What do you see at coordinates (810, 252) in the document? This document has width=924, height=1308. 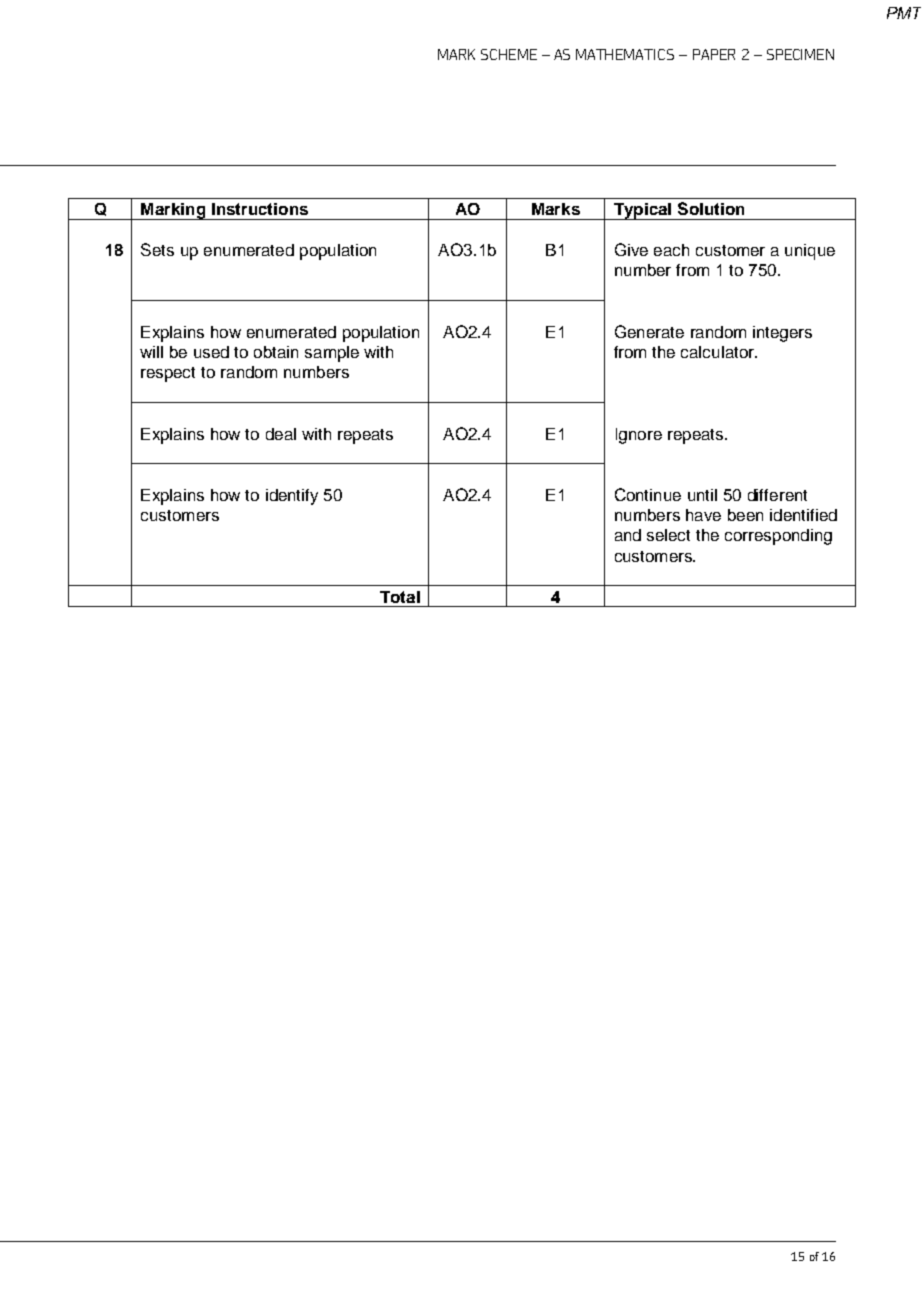 I see `unique` at bounding box center [810, 252].
